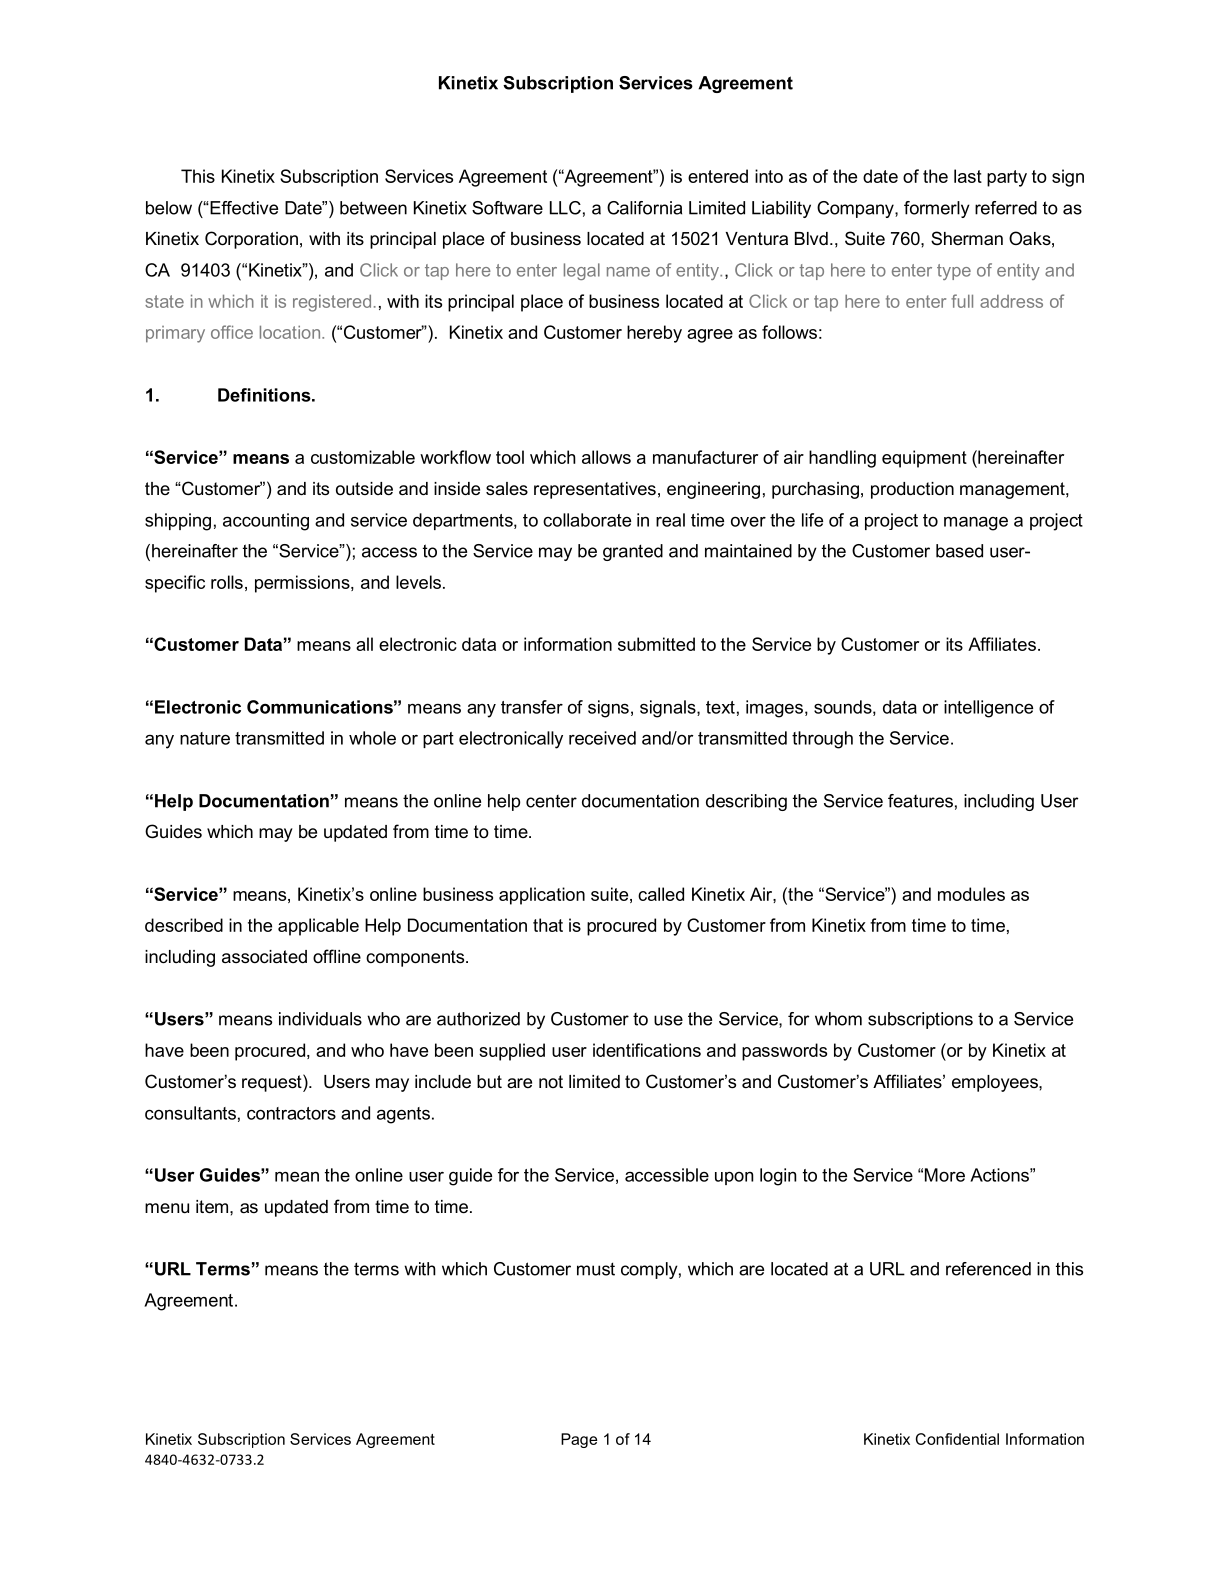 This screenshot has height=1592, width=1230. What do you see at coordinates (920, 801) in the screenshot?
I see `features` at bounding box center [920, 801].
